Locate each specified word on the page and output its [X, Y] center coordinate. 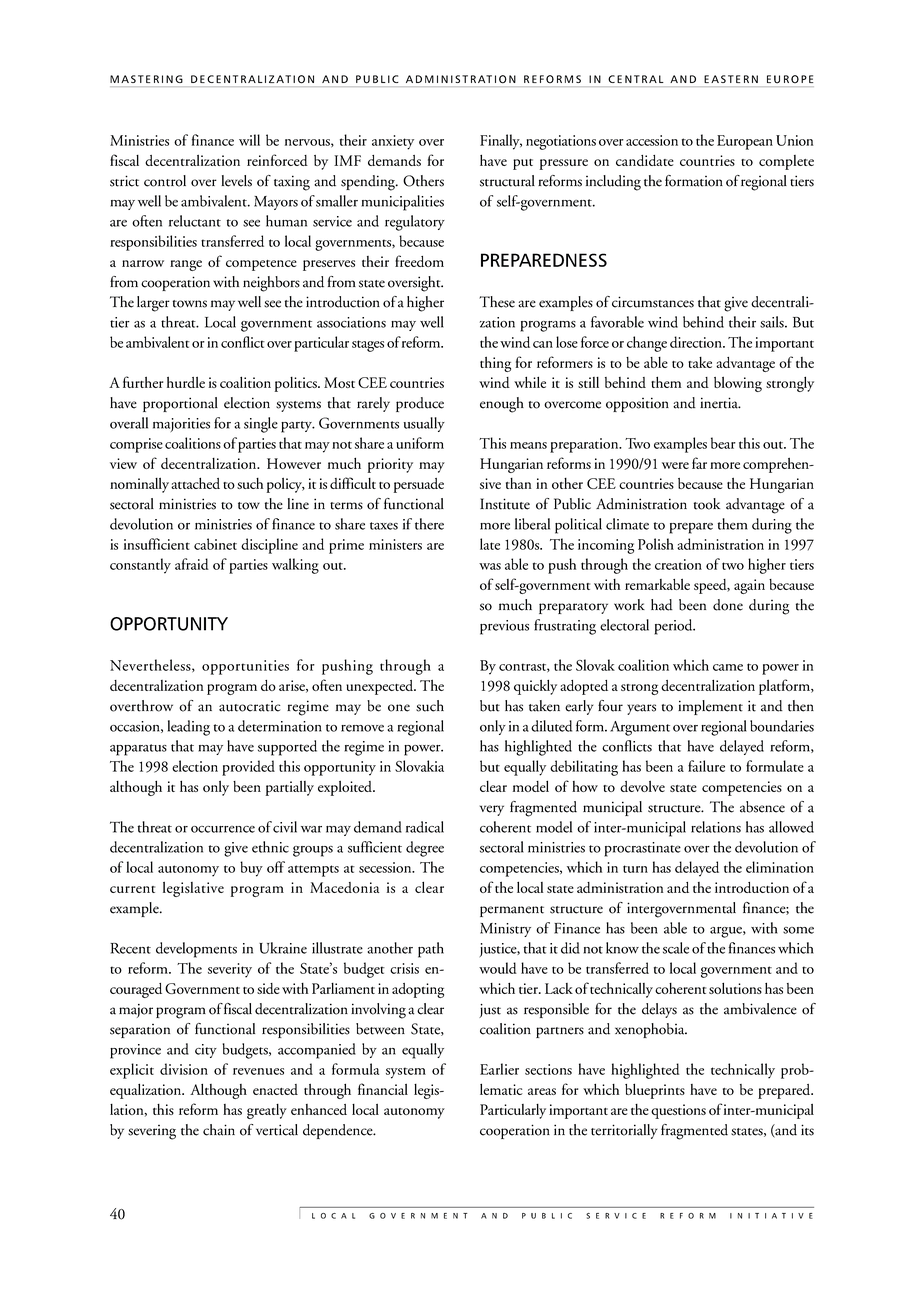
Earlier [499, 1069]
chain [219, 1130]
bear [723, 443]
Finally [501, 142]
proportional [180, 404]
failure [706, 766]
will [249, 140]
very [492, 810]
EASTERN [731, 79]
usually [424, 424]
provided [248, 768]
